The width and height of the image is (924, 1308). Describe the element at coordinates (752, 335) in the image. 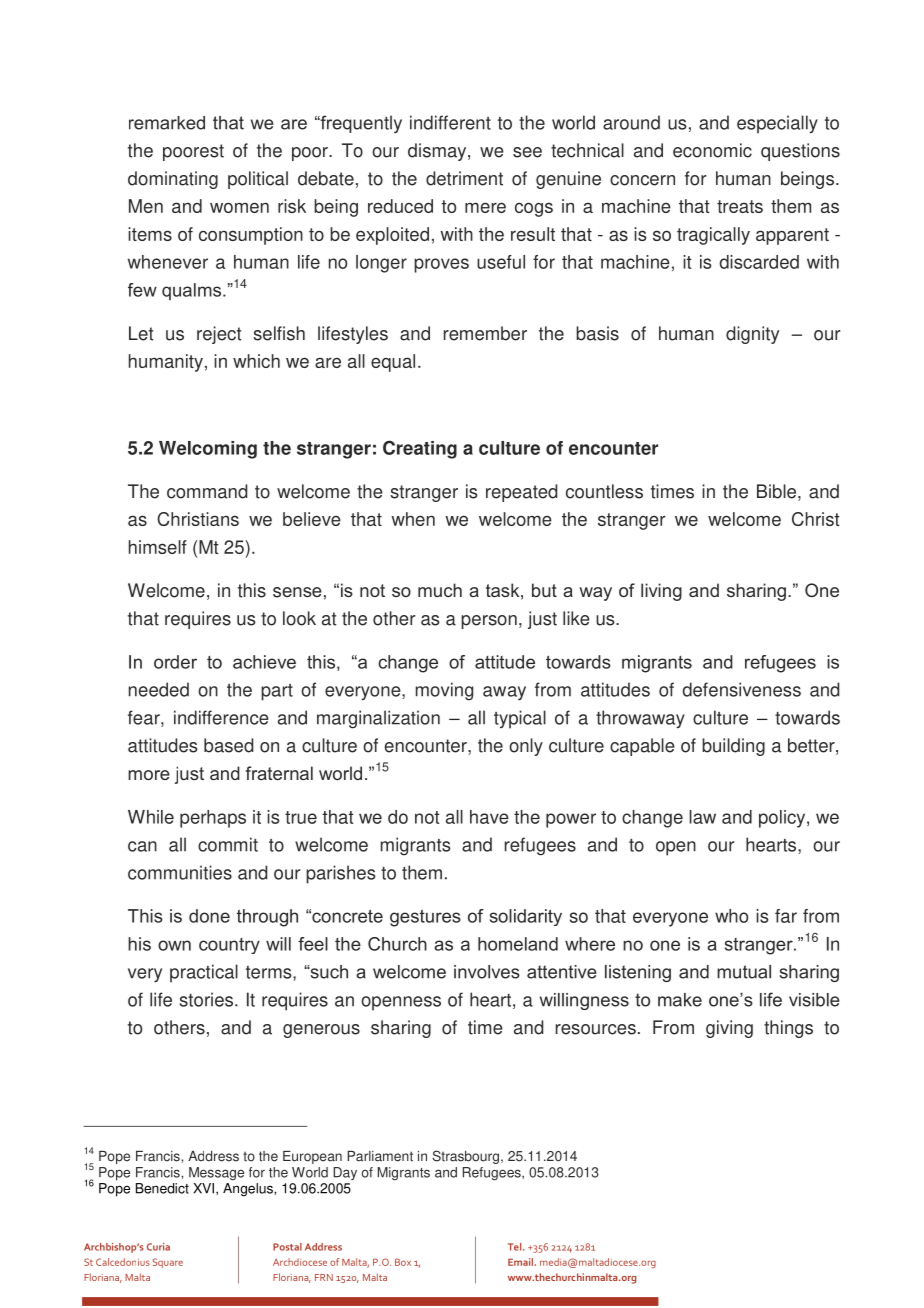

I see `dignity` at that location.
